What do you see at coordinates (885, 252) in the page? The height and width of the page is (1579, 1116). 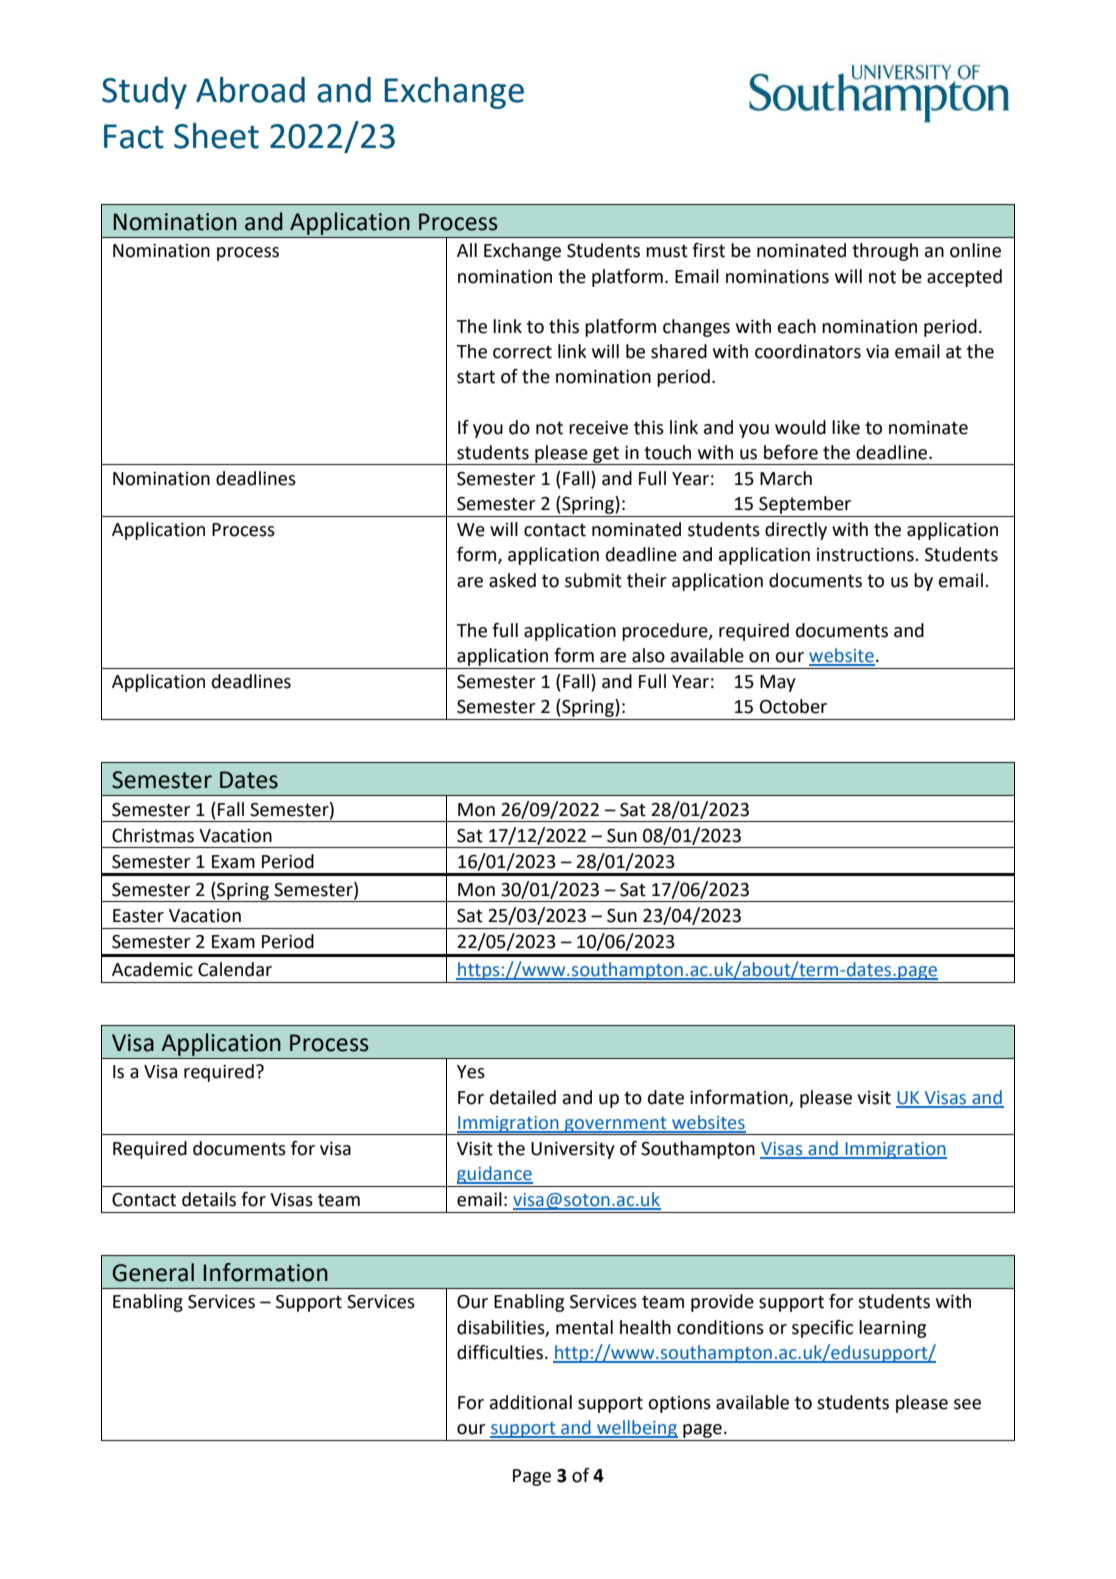 I see `through` at bounding box center [885, 252].
